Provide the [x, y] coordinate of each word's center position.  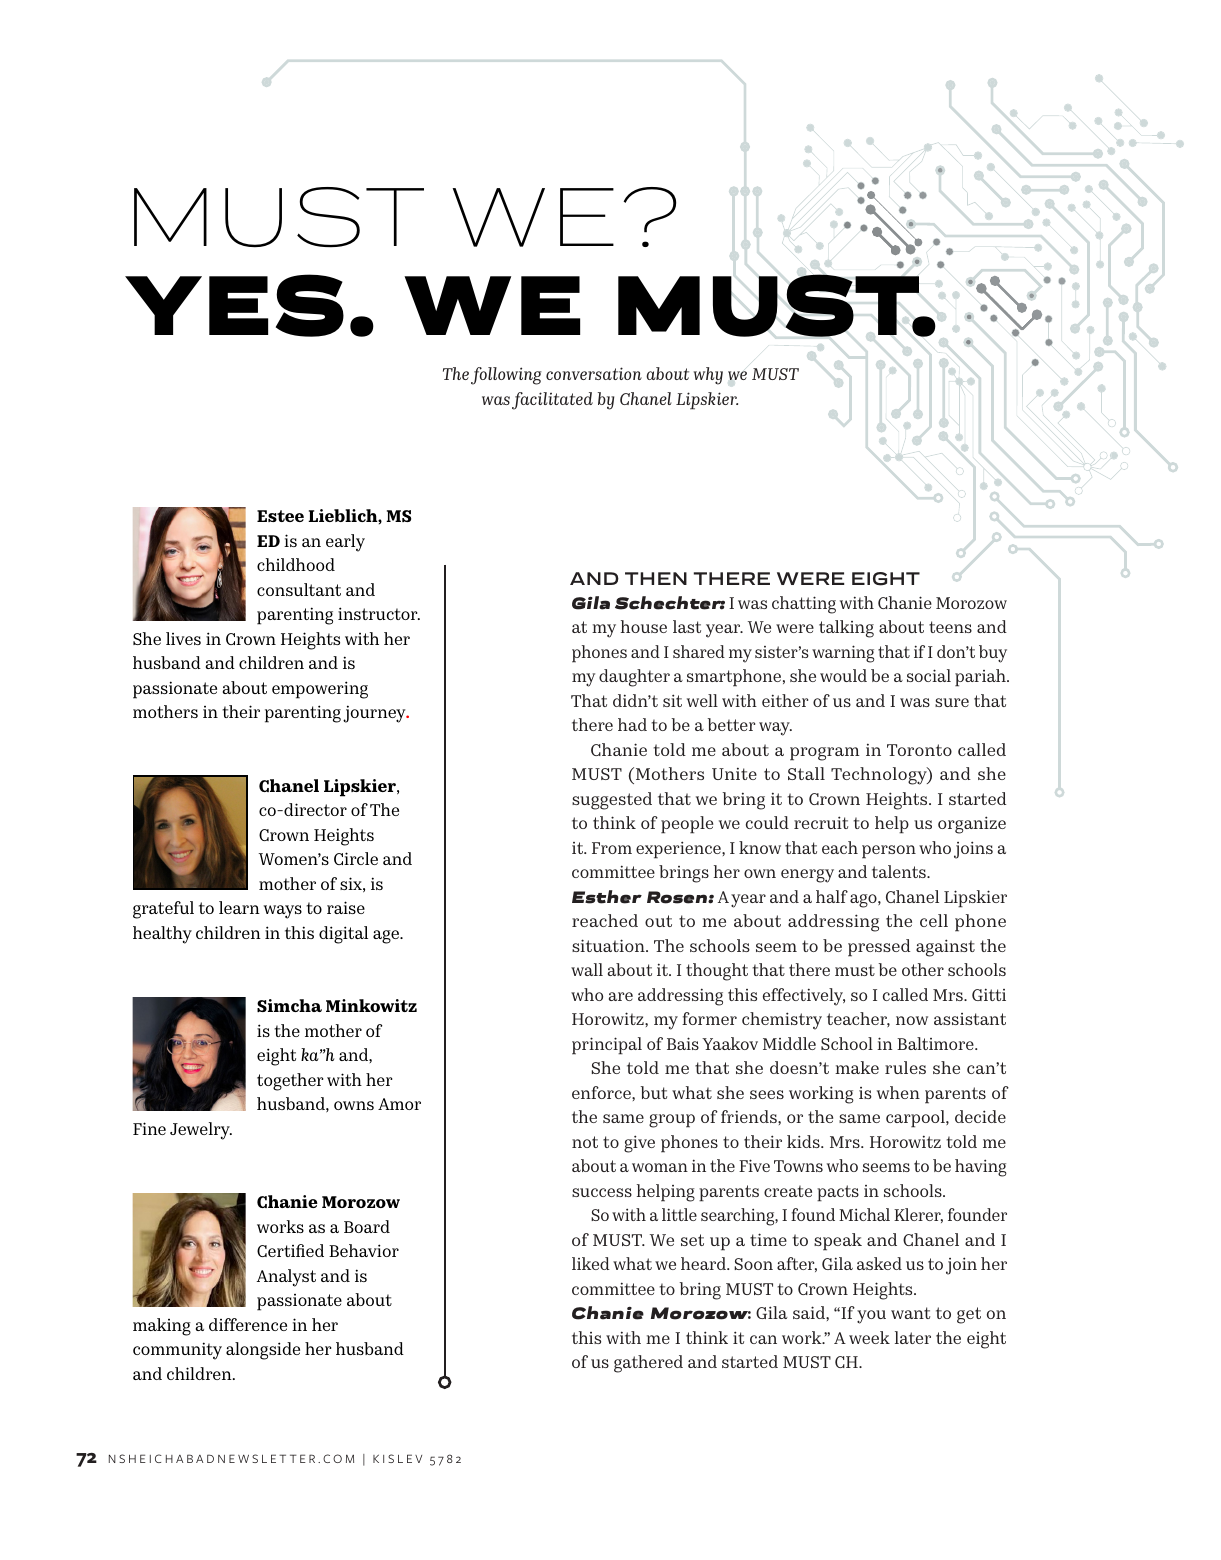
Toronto [919, 750]
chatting [804, 605]
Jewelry [201, 1131]
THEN [656, 578]
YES [234, 305]
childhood [296, 564]
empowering [320, 690]
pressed [879, 948]
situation [609, 945]
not [585, 1142]
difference [248, 1324]
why [708, 376]
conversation [594, 373]
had [632, 724]
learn [239, 907]
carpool [916, 1119]
